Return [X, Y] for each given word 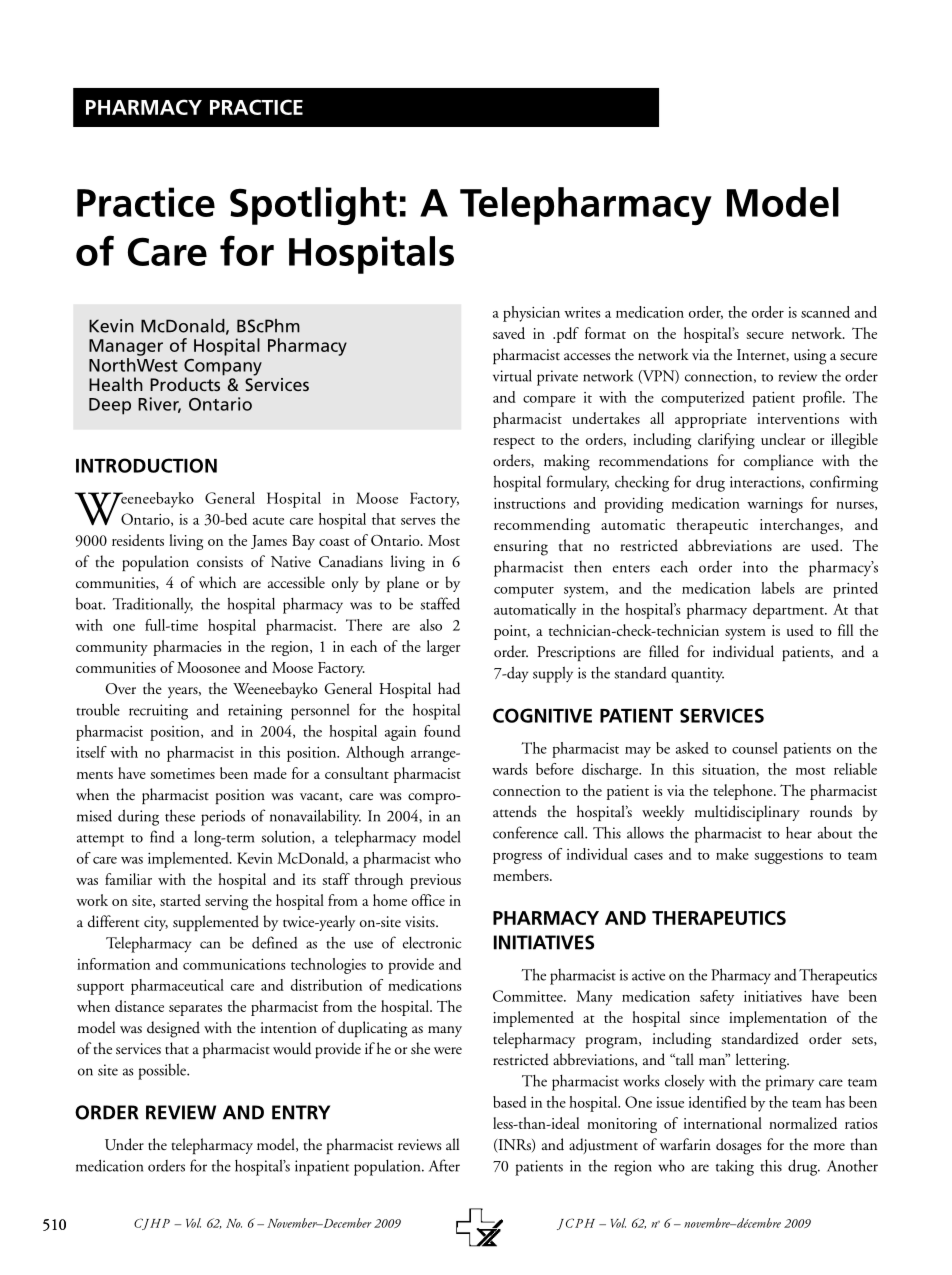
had [449, 688]
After [444, 1165]
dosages [739, 1146]
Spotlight [313, 206]
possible [163, 1071]
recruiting [158, 712]
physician [531, 314]
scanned [825, 312]
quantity [697, 675]
